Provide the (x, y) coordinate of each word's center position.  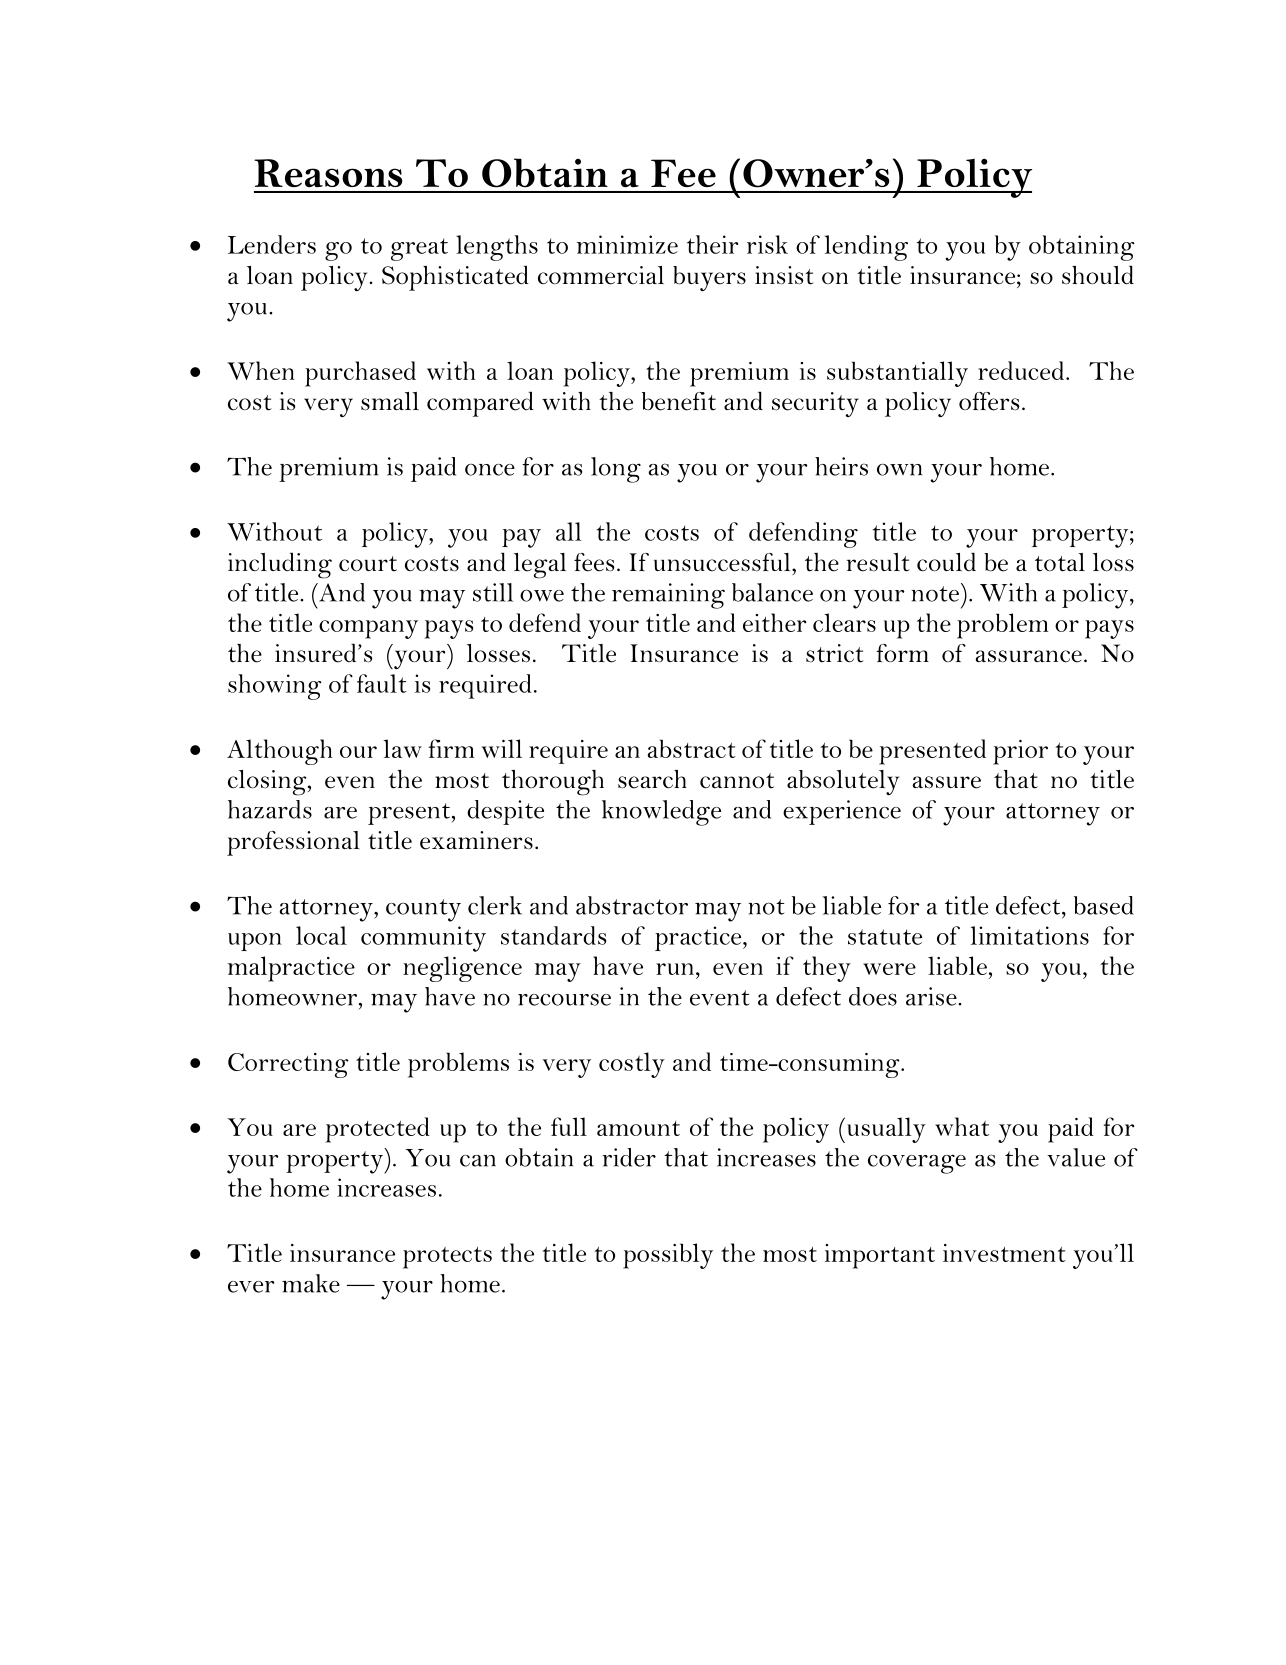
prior (1020, 752)
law (402, 748)
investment (1004, 1253)
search (652, 779)
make (311, 1283)
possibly (668, 1256)
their (712, 244)
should (1098, 275)
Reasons (328, 173)
